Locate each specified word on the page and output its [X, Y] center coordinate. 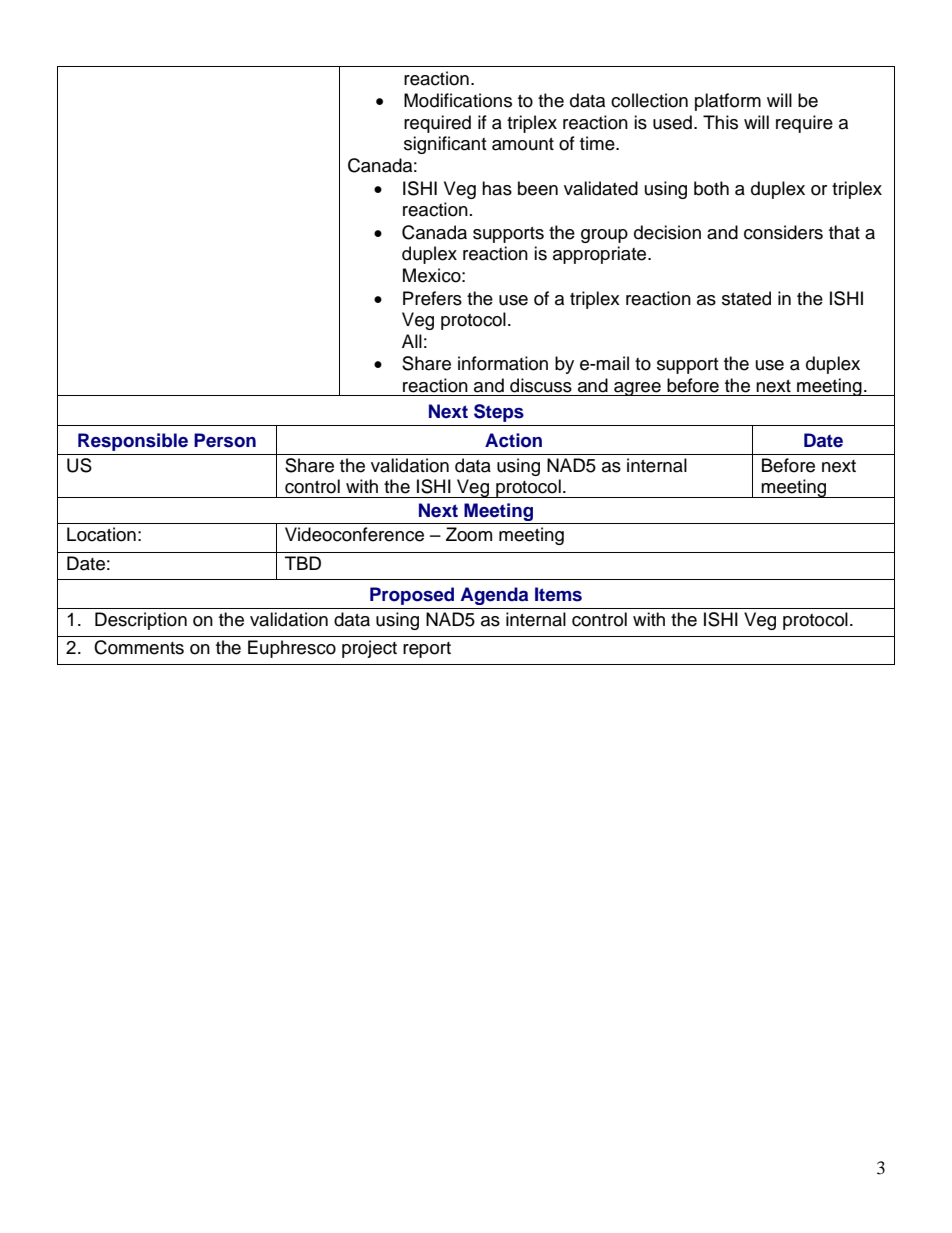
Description [141, 621]
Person [225, 440]
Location [101, 534]
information [503, 363]
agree [637, 389]
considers [783, 232]
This [720, 122]
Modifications [458, 100]
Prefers [432, 298]
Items [558, 594]
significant [445, 145]
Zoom [469, 534]
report [427, 650]
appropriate [601, 255]
